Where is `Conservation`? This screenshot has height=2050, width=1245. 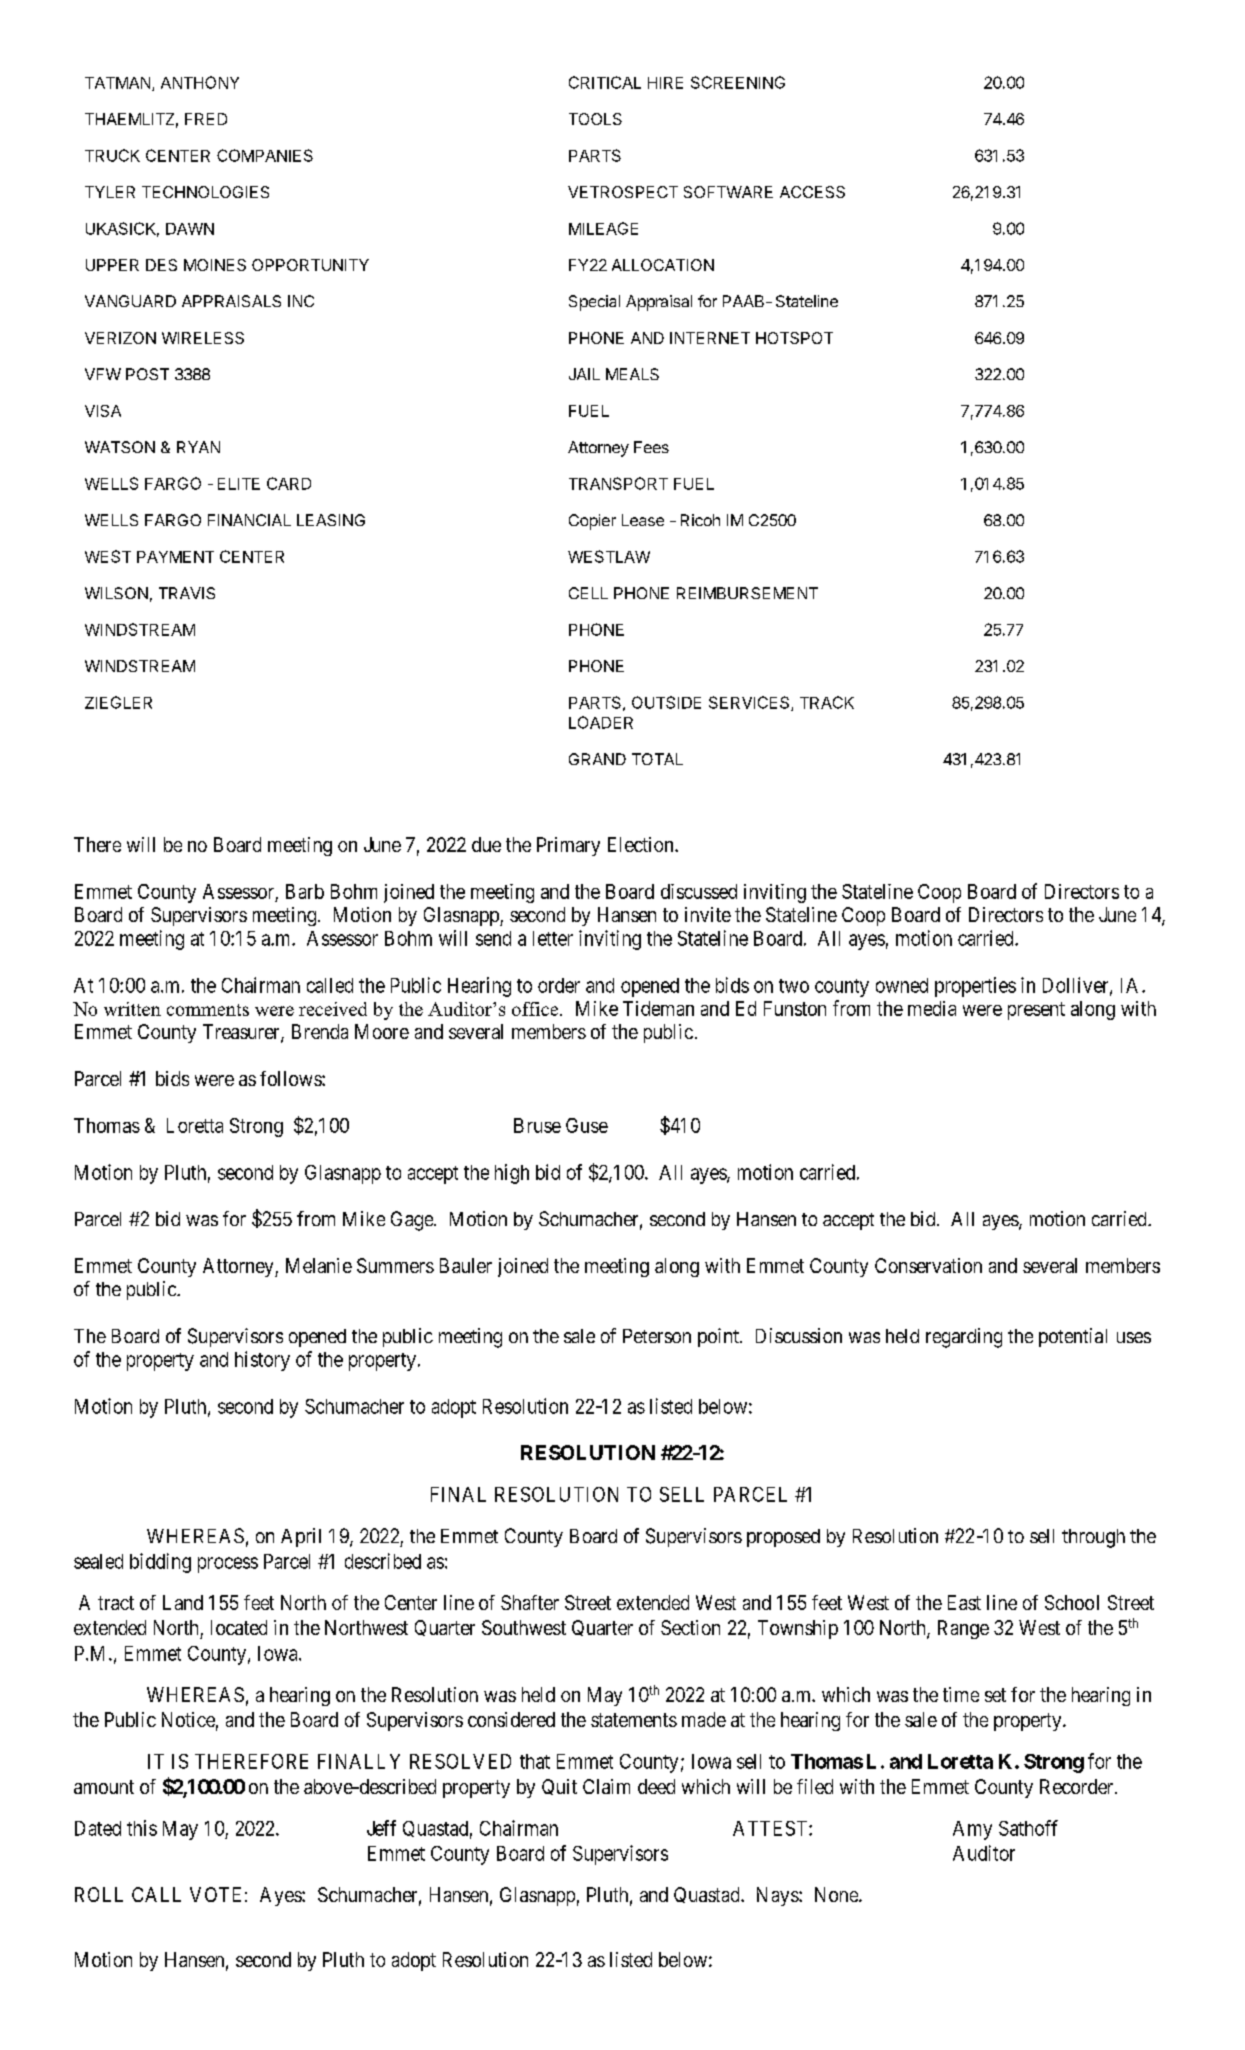 Conservation is located at coordinates (928, 1265).
